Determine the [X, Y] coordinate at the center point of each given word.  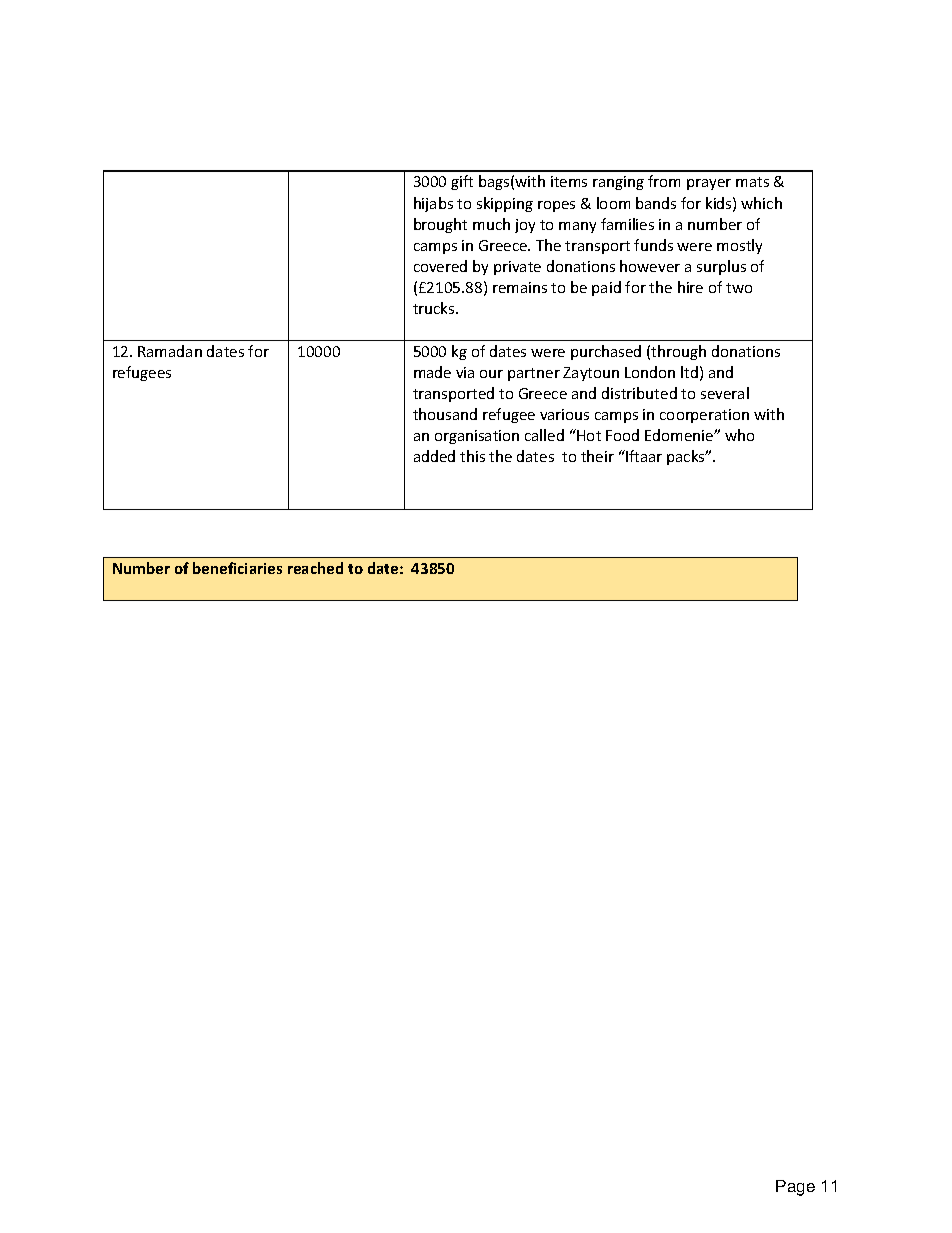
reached [315, 568]
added [434, 456]
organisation [477, 437]
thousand [445, 414]
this [472, 456]
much [491, 224]
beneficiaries [237, 568]
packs [687, 457]
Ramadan [170, 351]
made [432, 372]
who [739, 435]
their [597, 456]
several [725, 393]
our [491, 374]
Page [795, 1188]
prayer [709, 184]
